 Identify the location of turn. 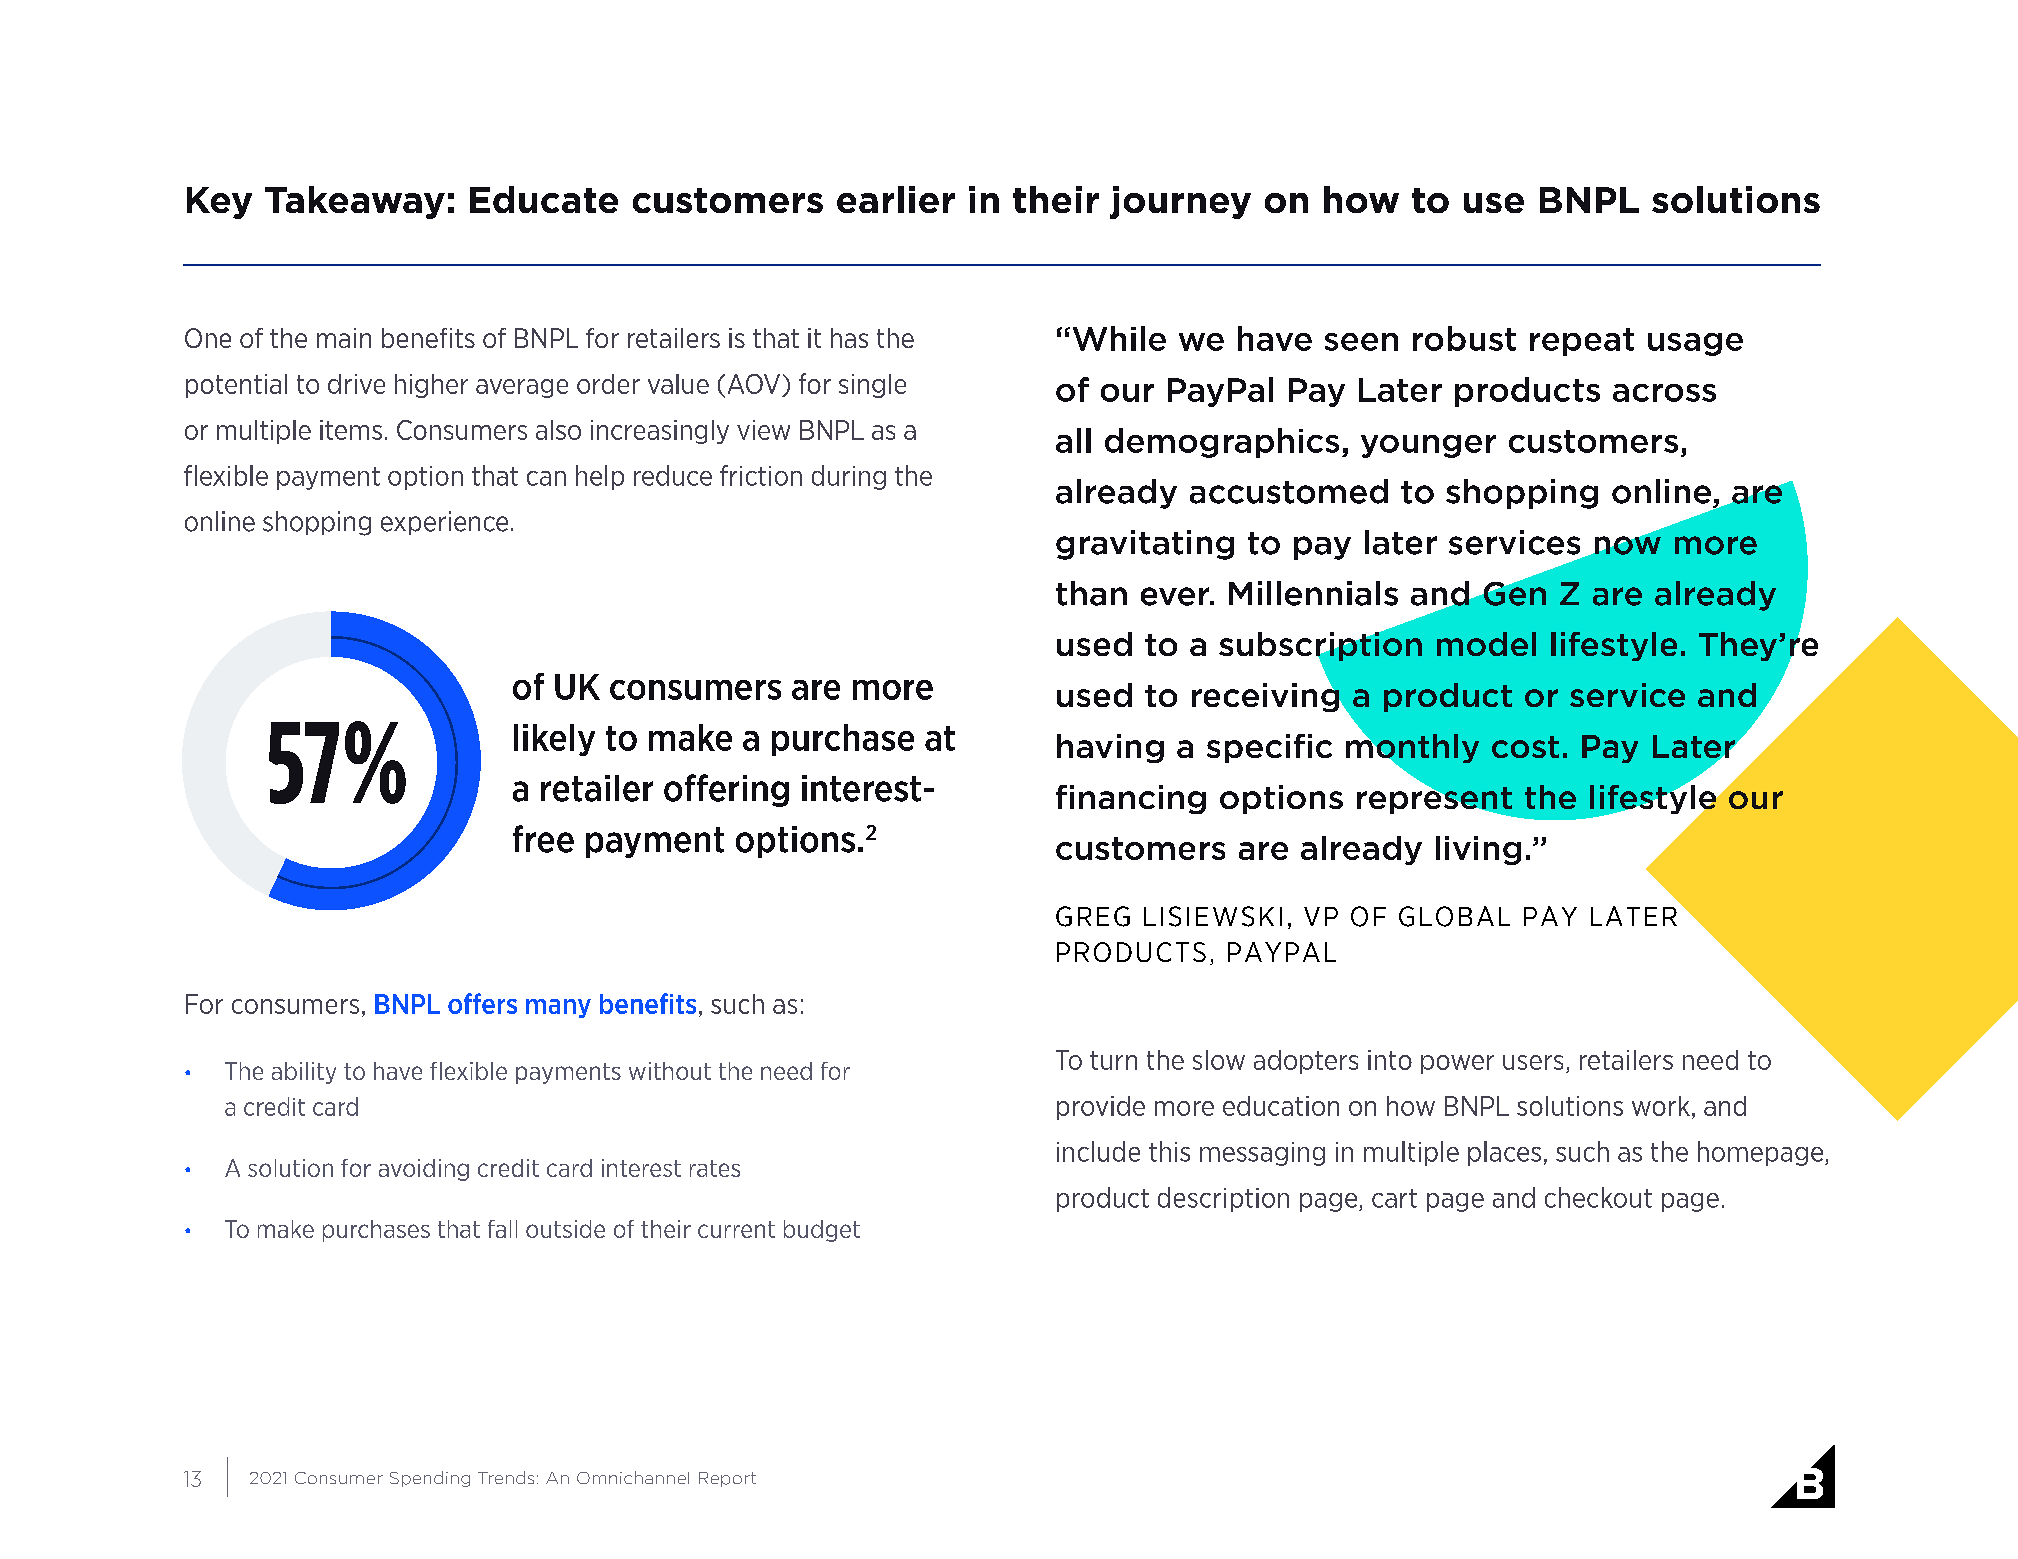
(1113, 1060).
